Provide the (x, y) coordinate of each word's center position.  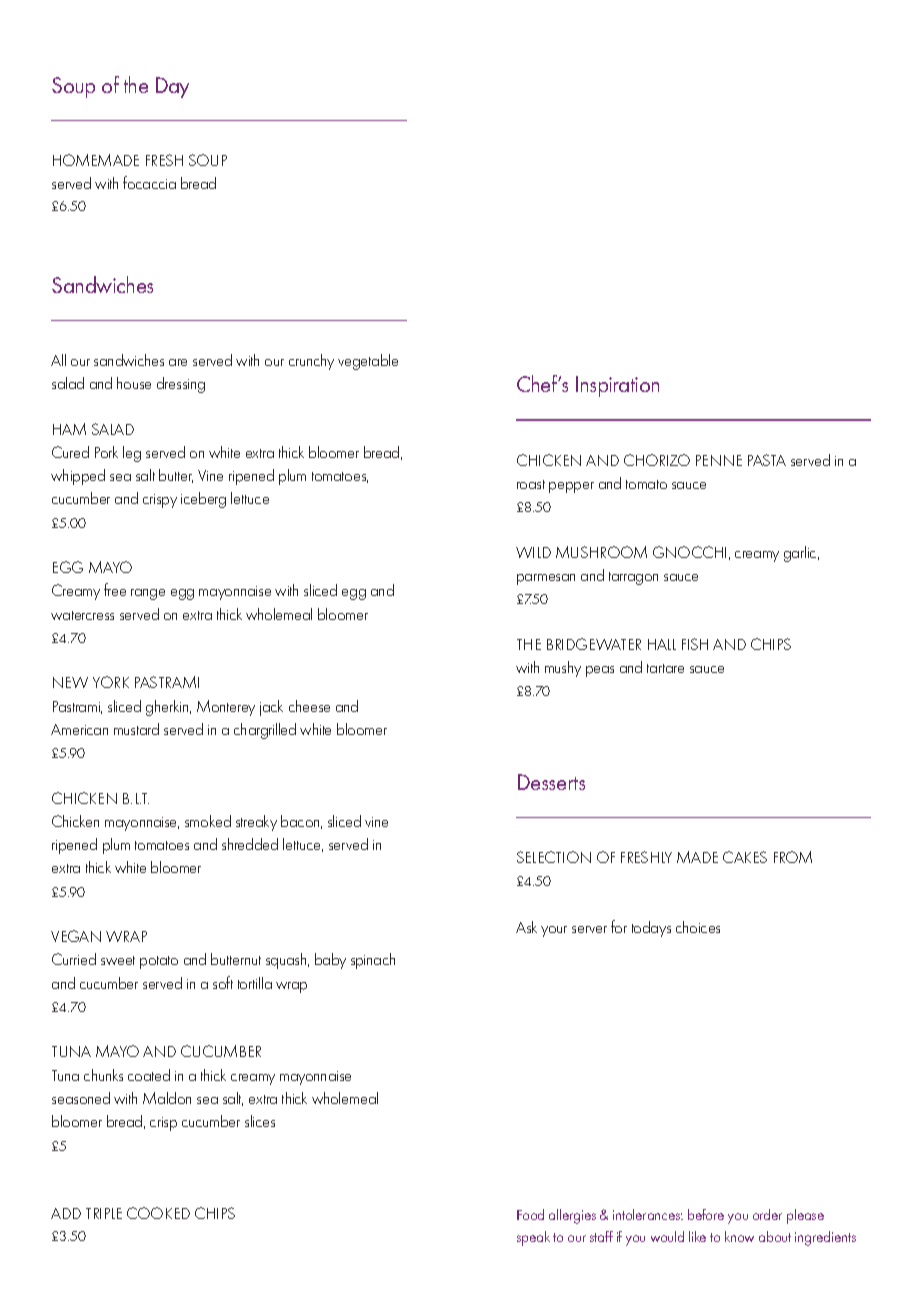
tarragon (633, 578)
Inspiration (617, 386)
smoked (208, 821)
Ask (526, 927)
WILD (533, 552)
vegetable (368, 362)
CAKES (745, 857)
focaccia (149, 182)
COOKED (158, 1213)
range (148, 594)
